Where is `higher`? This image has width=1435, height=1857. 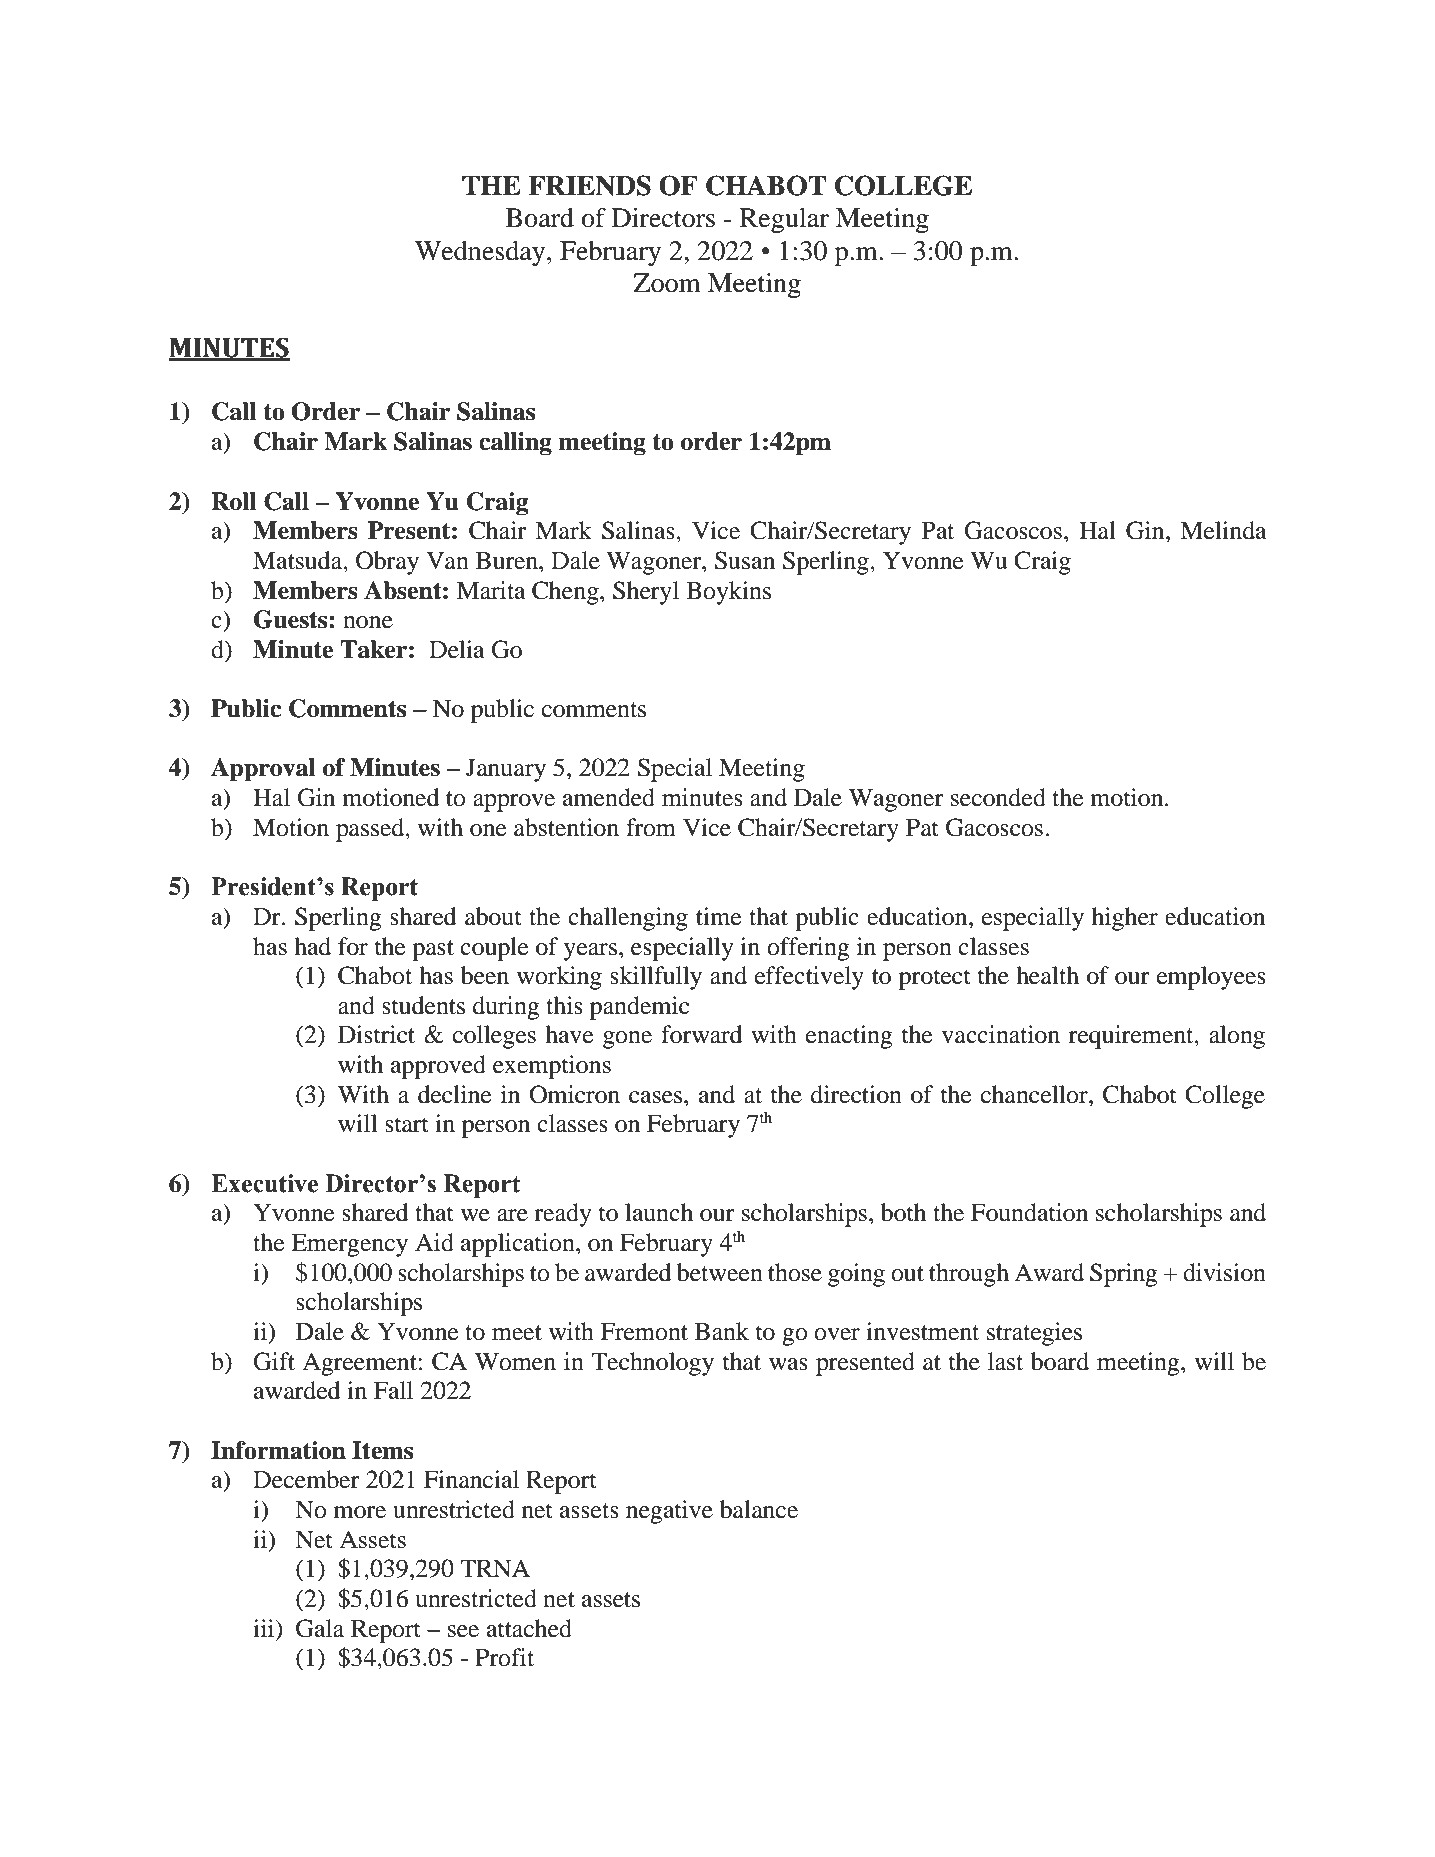
higher is located at coordinates (1125, 919).
